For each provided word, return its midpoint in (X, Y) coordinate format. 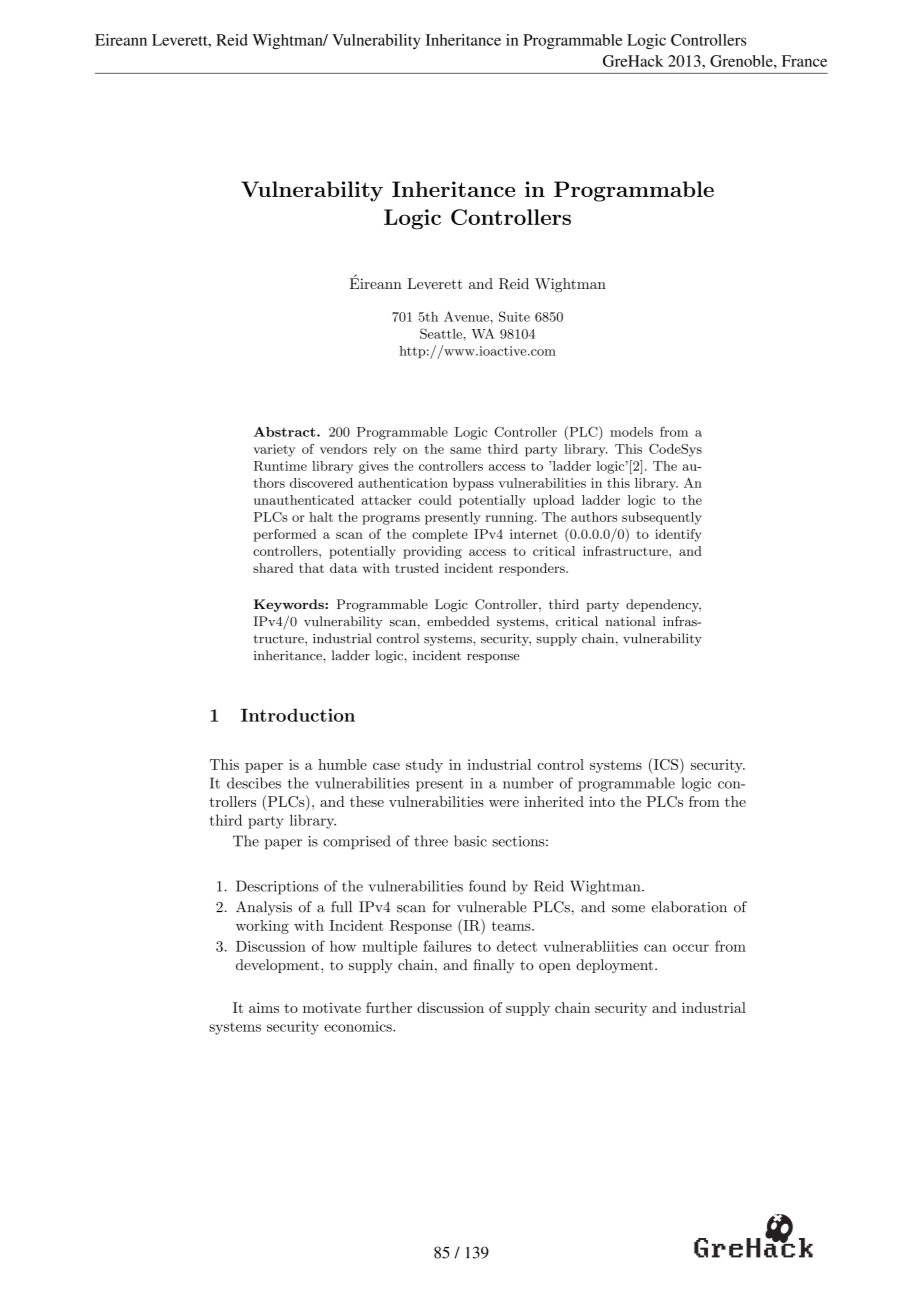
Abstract (286, 432)
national (630, 621)
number (528, 783)
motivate (332, 1007)
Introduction (298, 715)
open (555, 968)
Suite (514, 316)
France (804, 61)
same (465, 450)
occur (691, 948)
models (631, 432)
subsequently (662, 518)
